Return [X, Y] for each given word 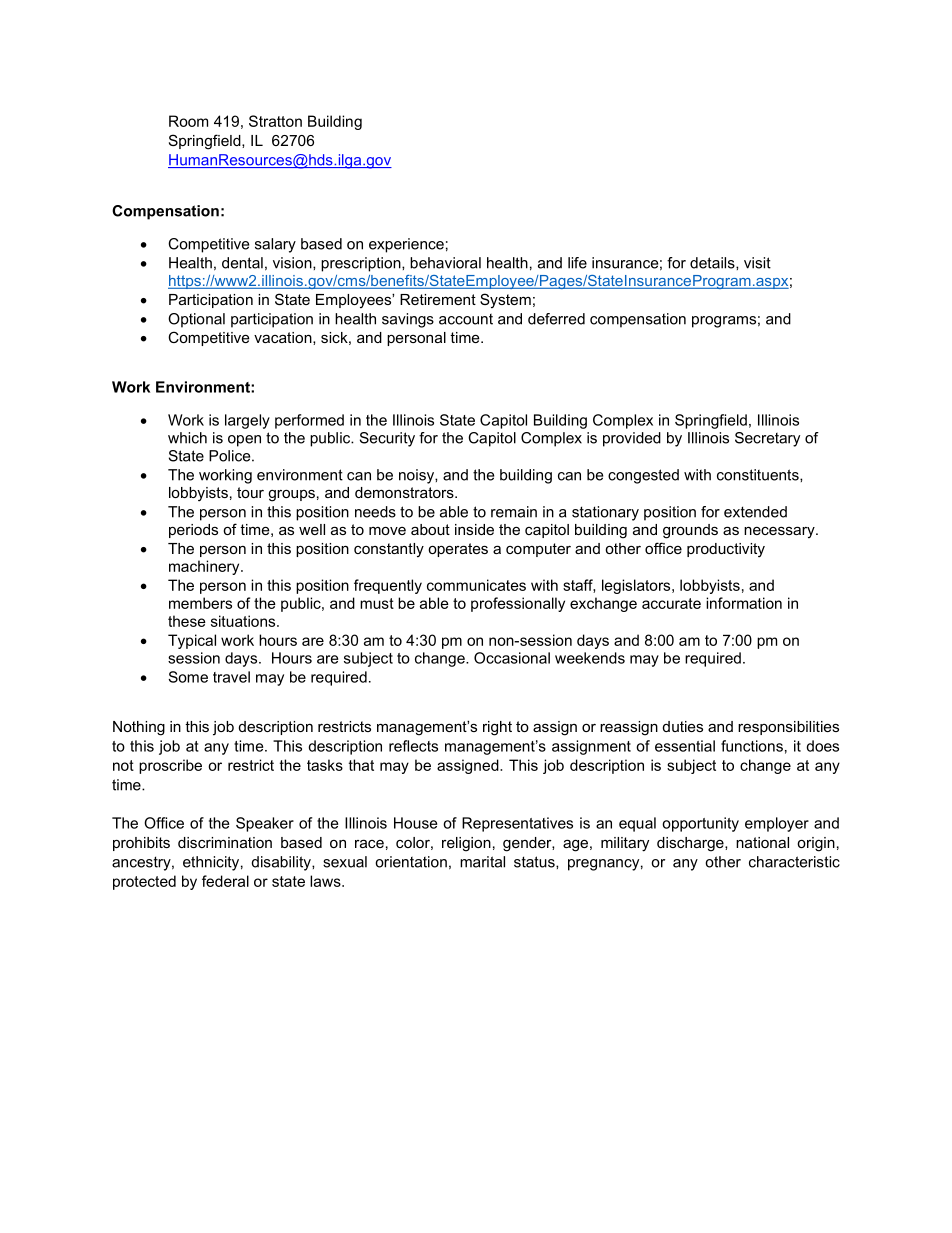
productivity [726, 550]
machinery [205, 567]
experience [406, 245]
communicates [476, 585]
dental [242, 263]
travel [231, 677]
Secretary [767, 439]
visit [757, 263]
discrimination [225, 842]
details [713, 263]
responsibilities [788, 728]
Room [188, 121]
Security [387, 439]
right [497, 728]
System [505, 301]
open [244, 441]
